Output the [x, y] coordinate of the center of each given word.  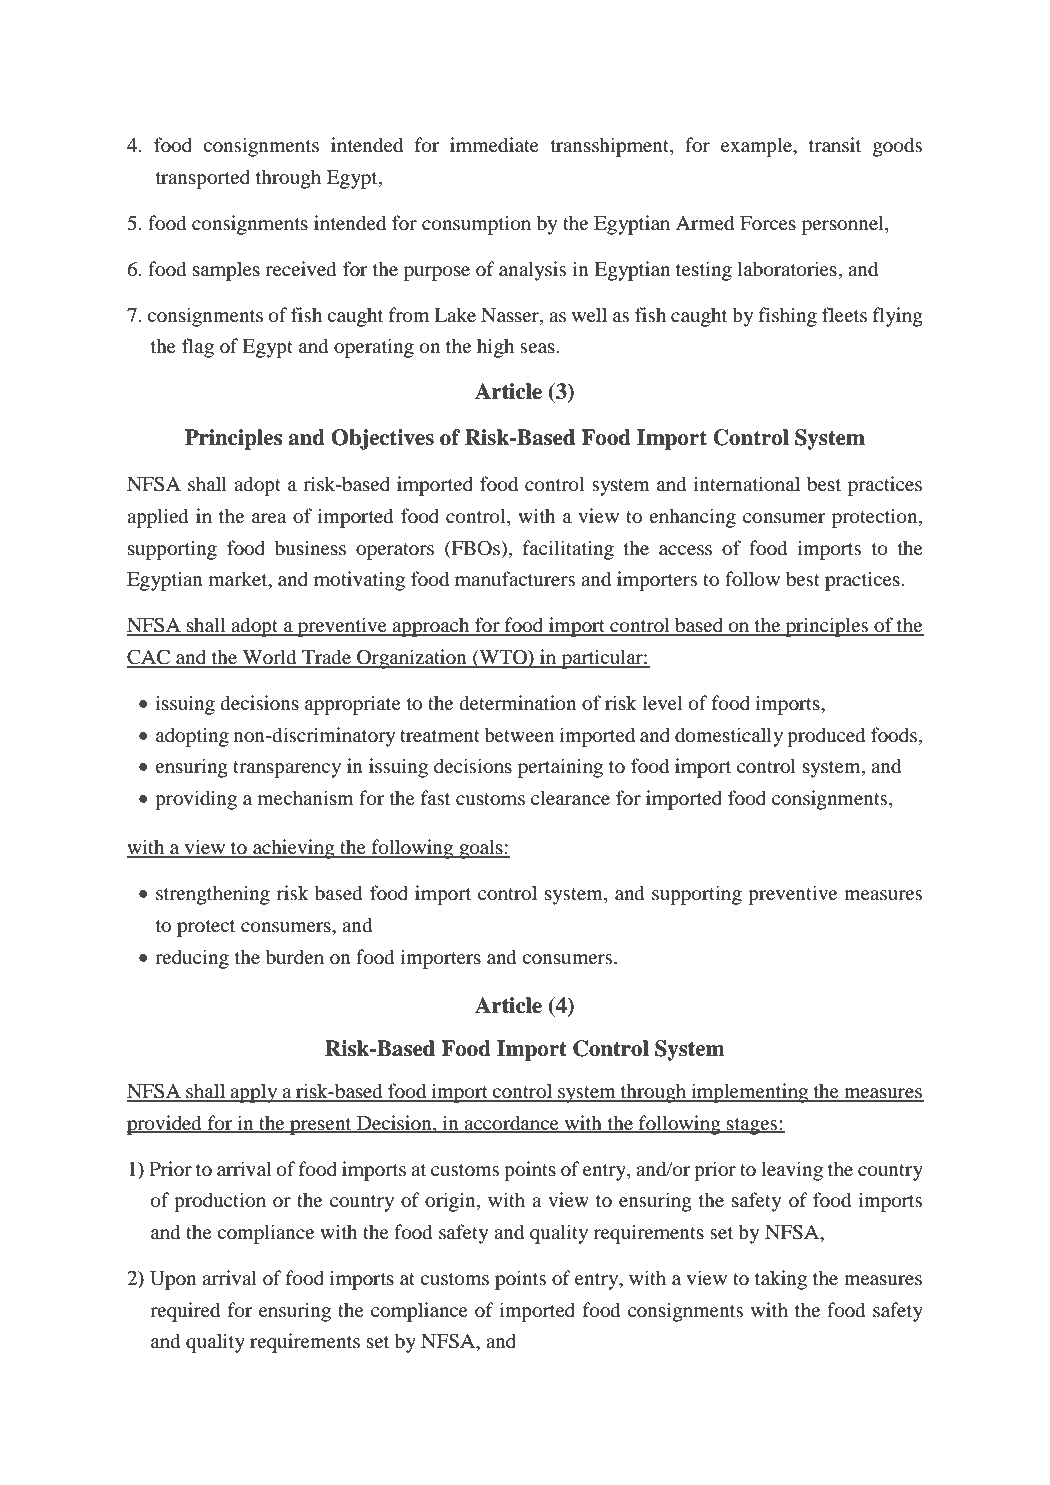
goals [481, 849]
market [239, 580]
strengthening [213, 895]
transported [203, 179]
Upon [173, 1280]
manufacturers [515, 579]
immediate [494, 145]
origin [451, 1202]
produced [826, 737]
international [747, 484]
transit [835, 144]
